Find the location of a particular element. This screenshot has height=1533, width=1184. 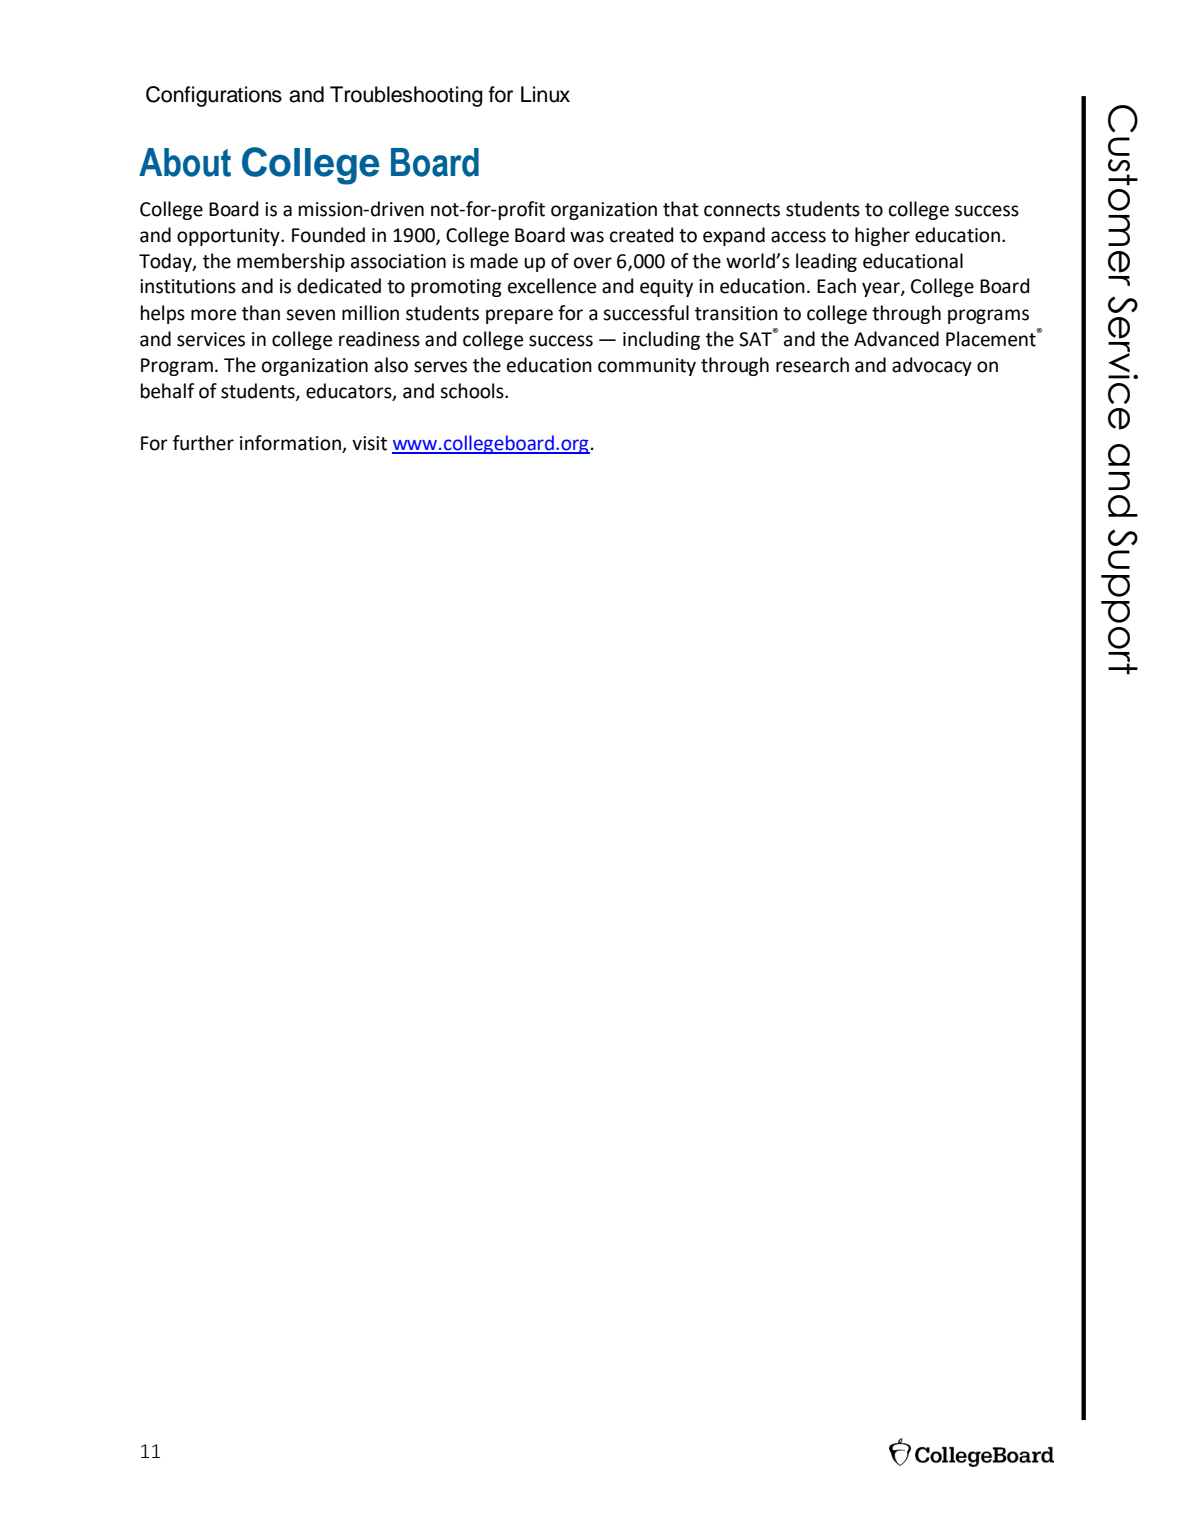

membership is located at coordinates (291, 262).
